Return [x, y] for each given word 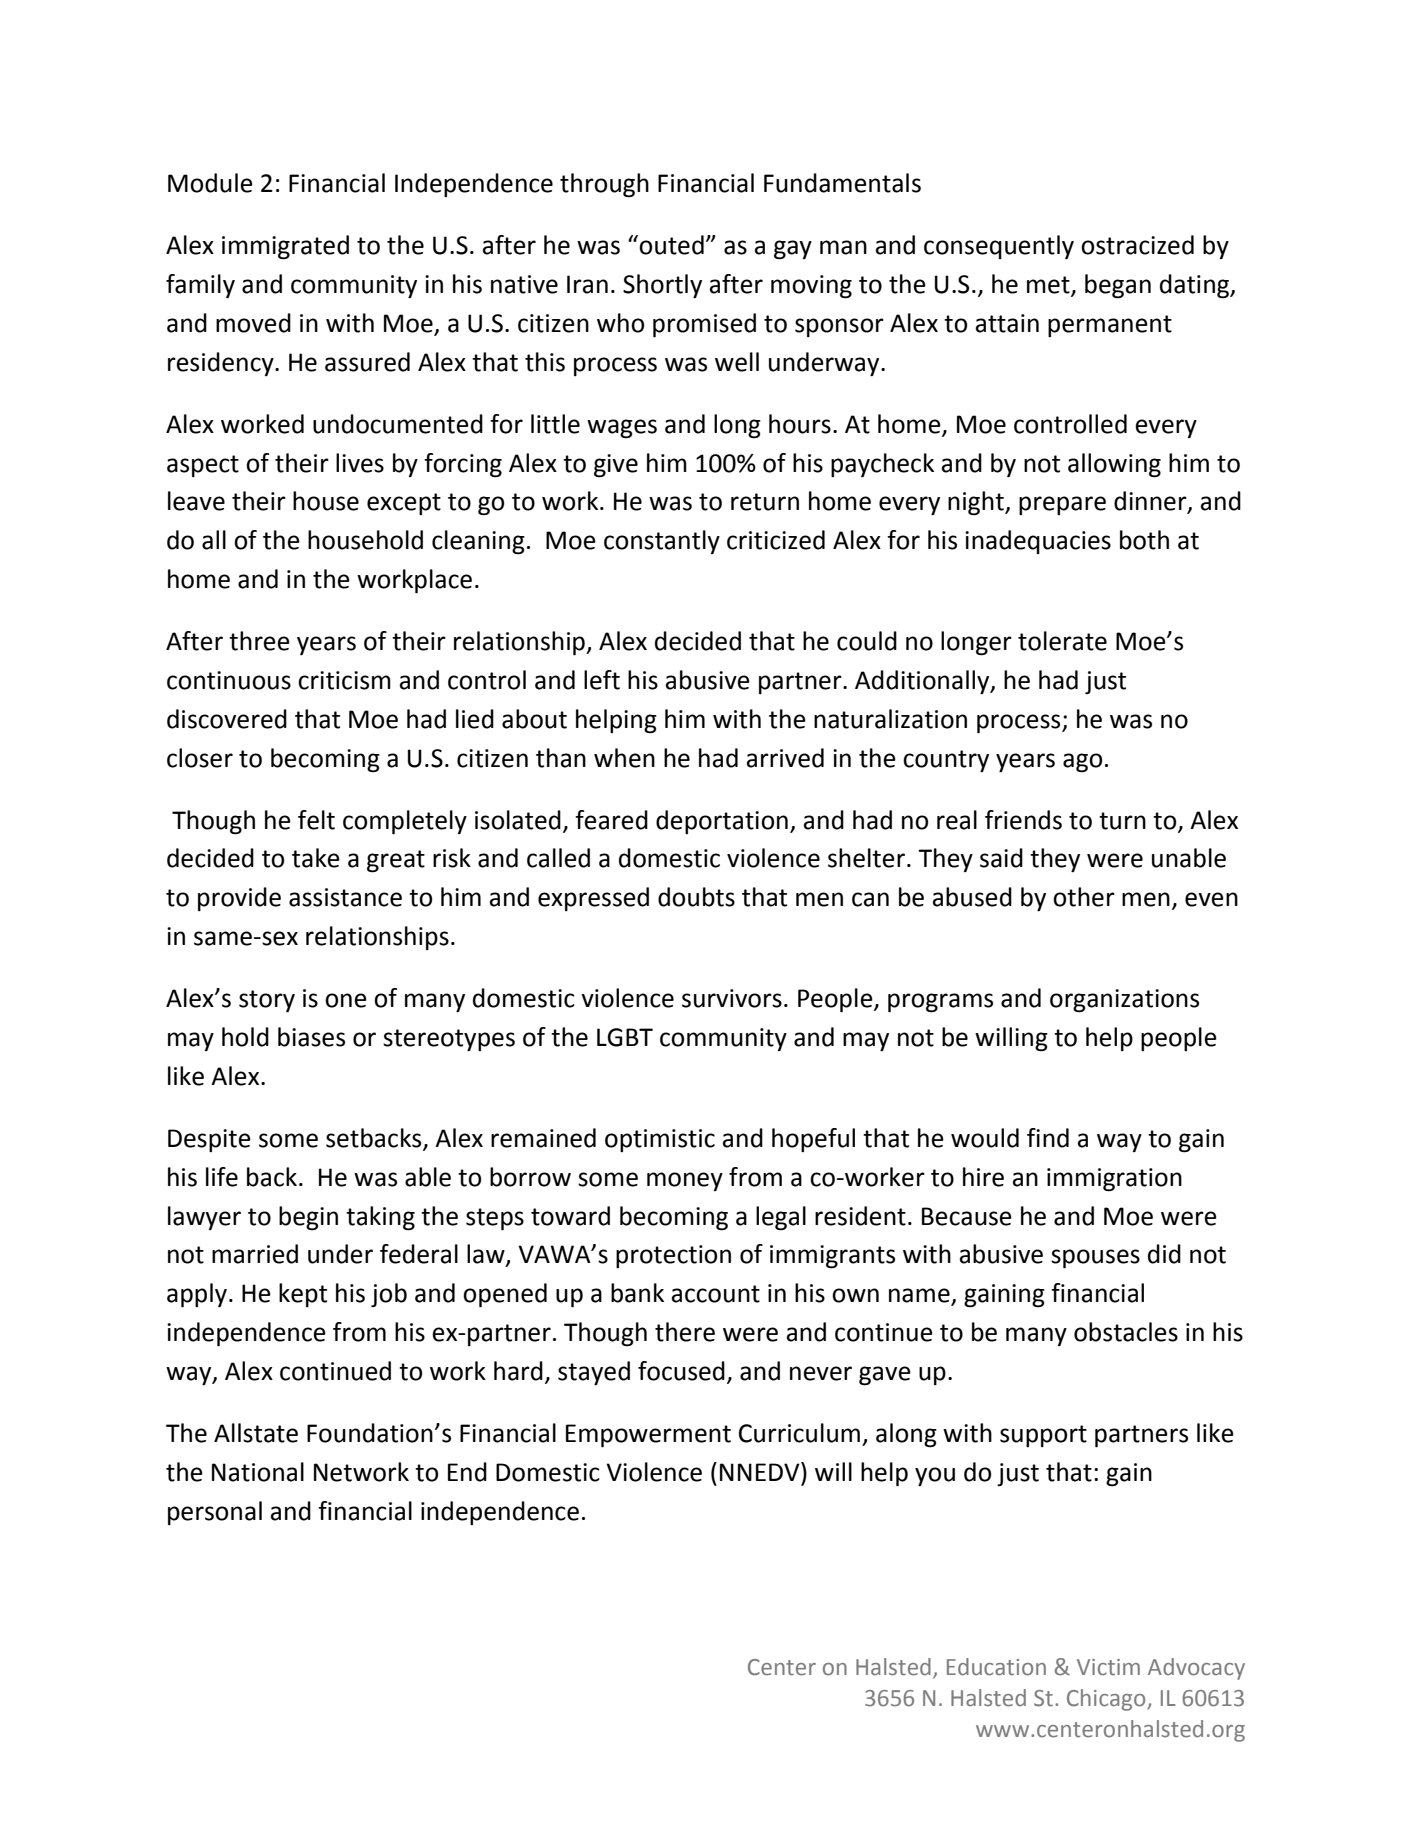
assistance [345, 897]
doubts [696, 897]
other [1084, 897]
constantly [662, 542]
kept [303, 1295]
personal [215, 1513]
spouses [1095, 1259]
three [259, 641]
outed [671, 245]
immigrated [285, 247]
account [716, 1294]
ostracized [1137, 245]
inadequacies [1038, 542]
